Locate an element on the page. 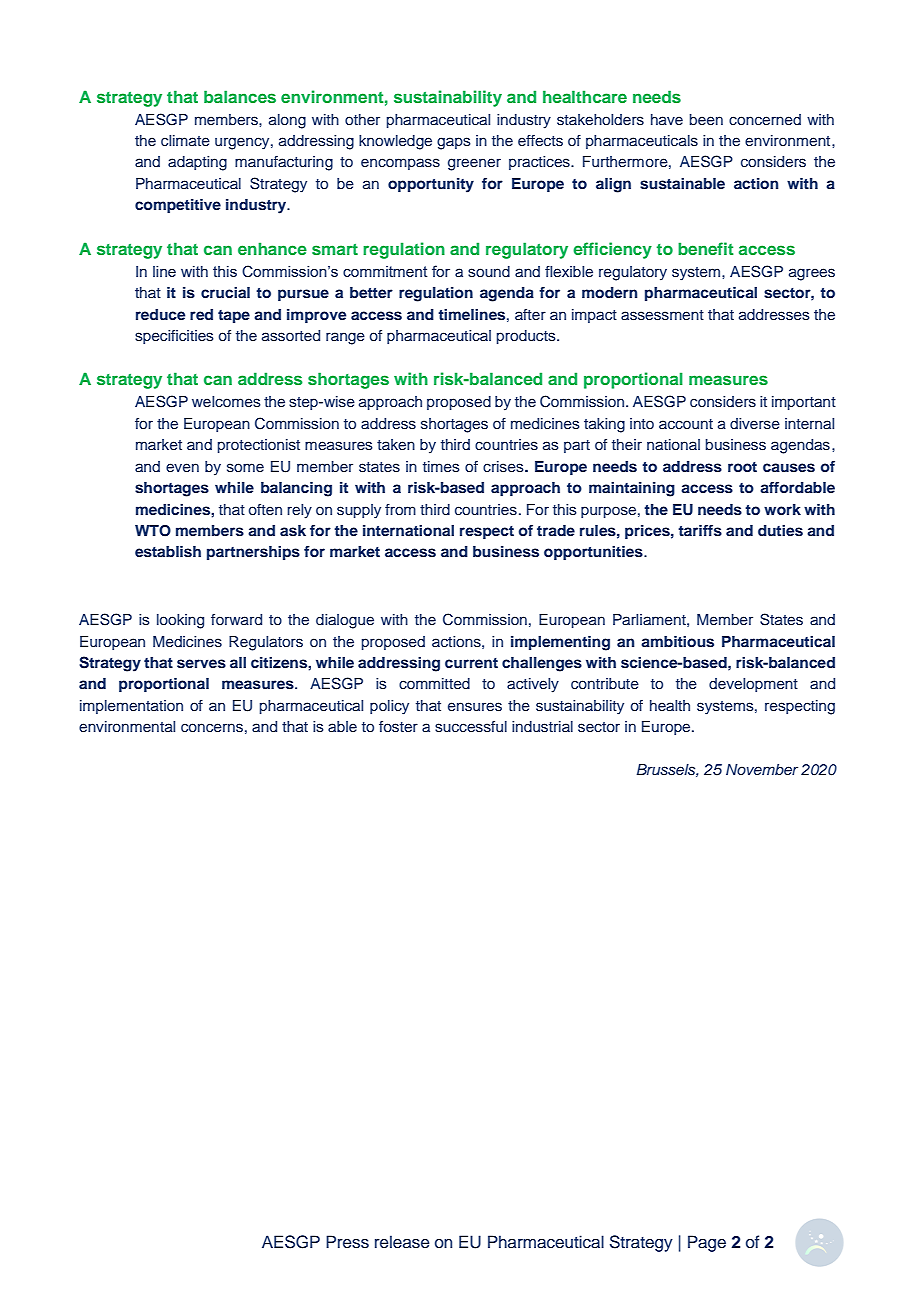 The image size is (924, 1307). serves is located at coordinates (201, 664).
